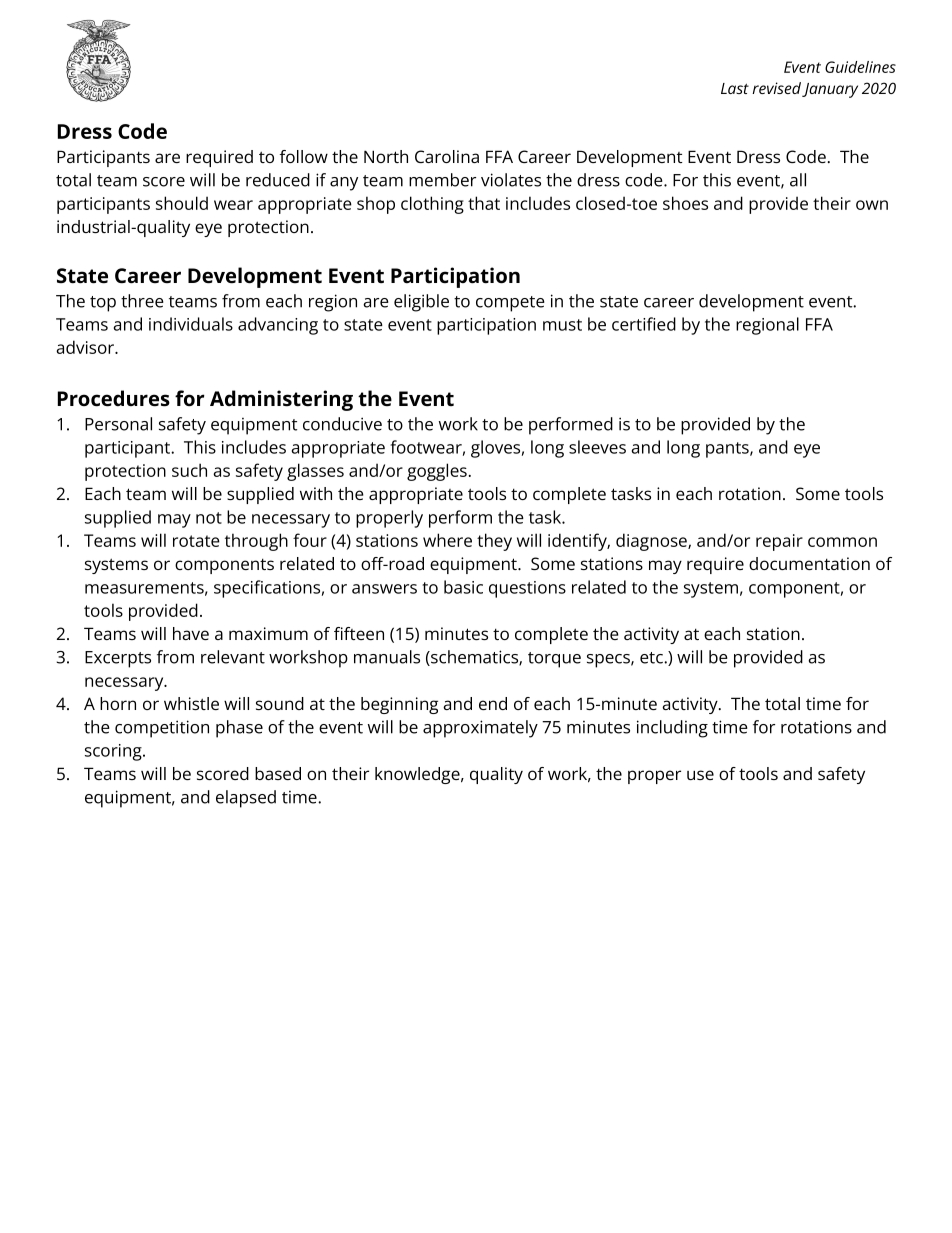  I want to click on documentation, so click(809, 563).
